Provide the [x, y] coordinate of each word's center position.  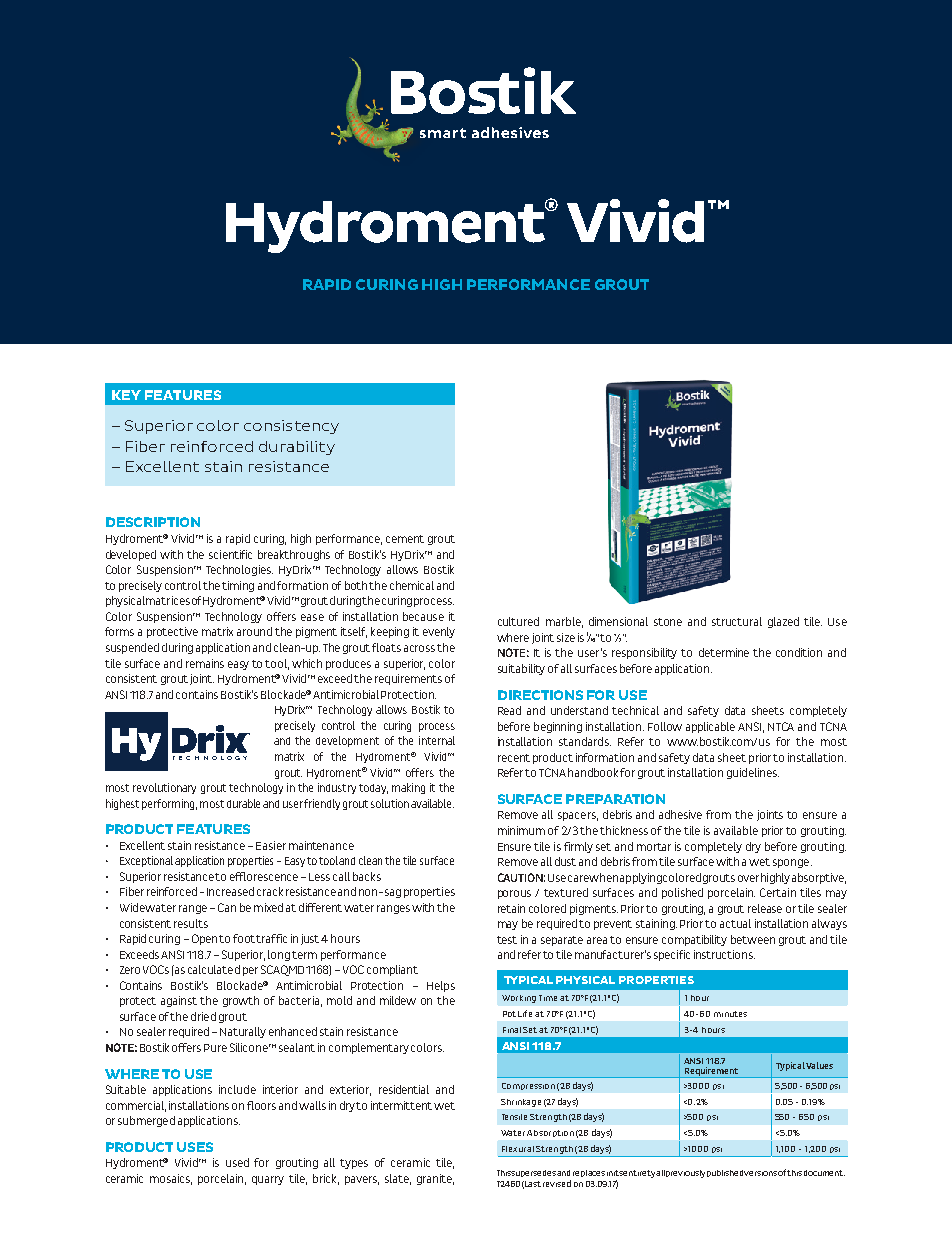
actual [735, 923]
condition [799, 652]
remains [205, 663]
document [824, 1173]
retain [511, 908]
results [191, 923]
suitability [521, 669]
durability [297, 448]
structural [737, 621]
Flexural [518, 1149]
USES [195, 1147]
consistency [291, 427]
